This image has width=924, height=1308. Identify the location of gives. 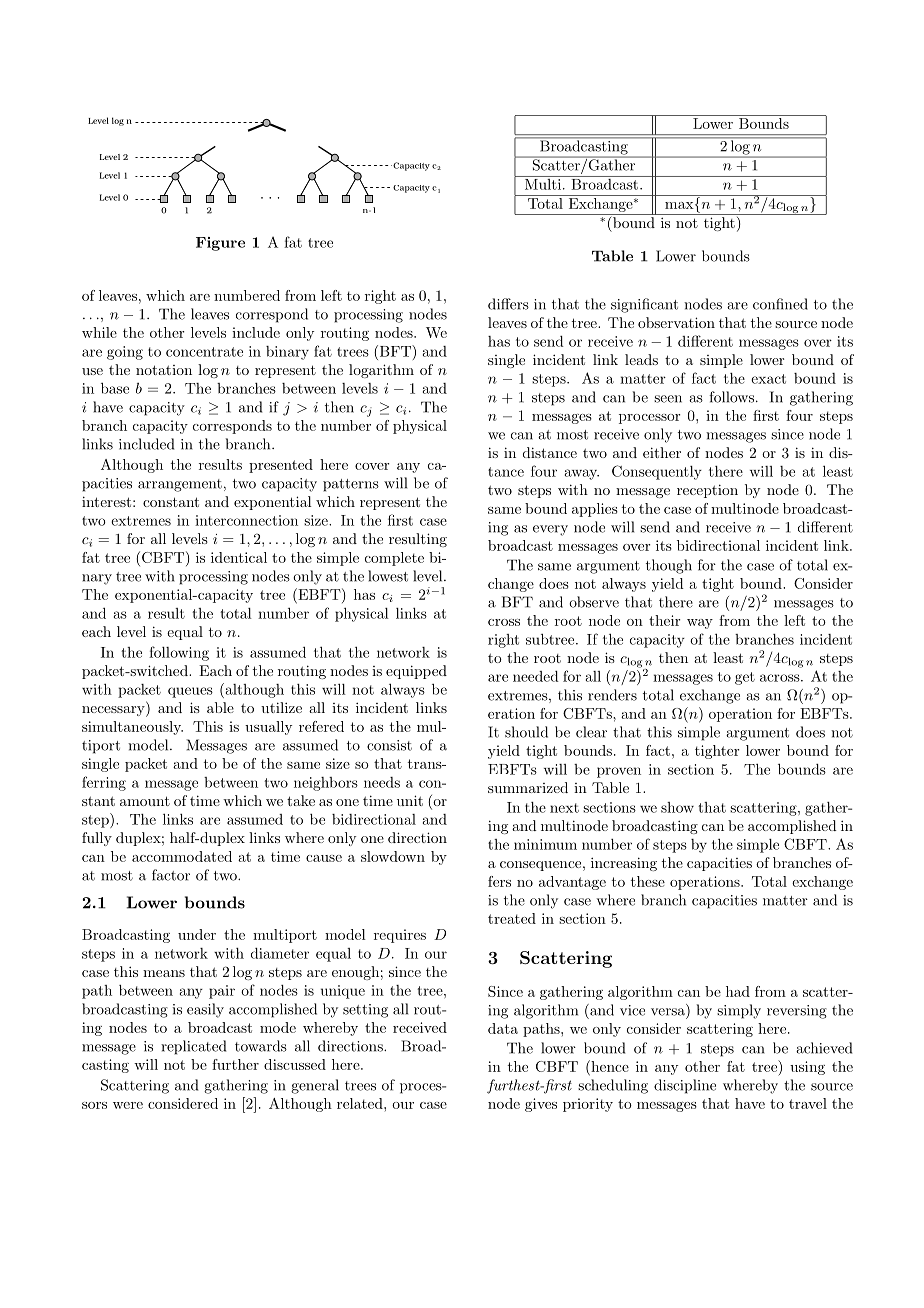
(541, 1105).
